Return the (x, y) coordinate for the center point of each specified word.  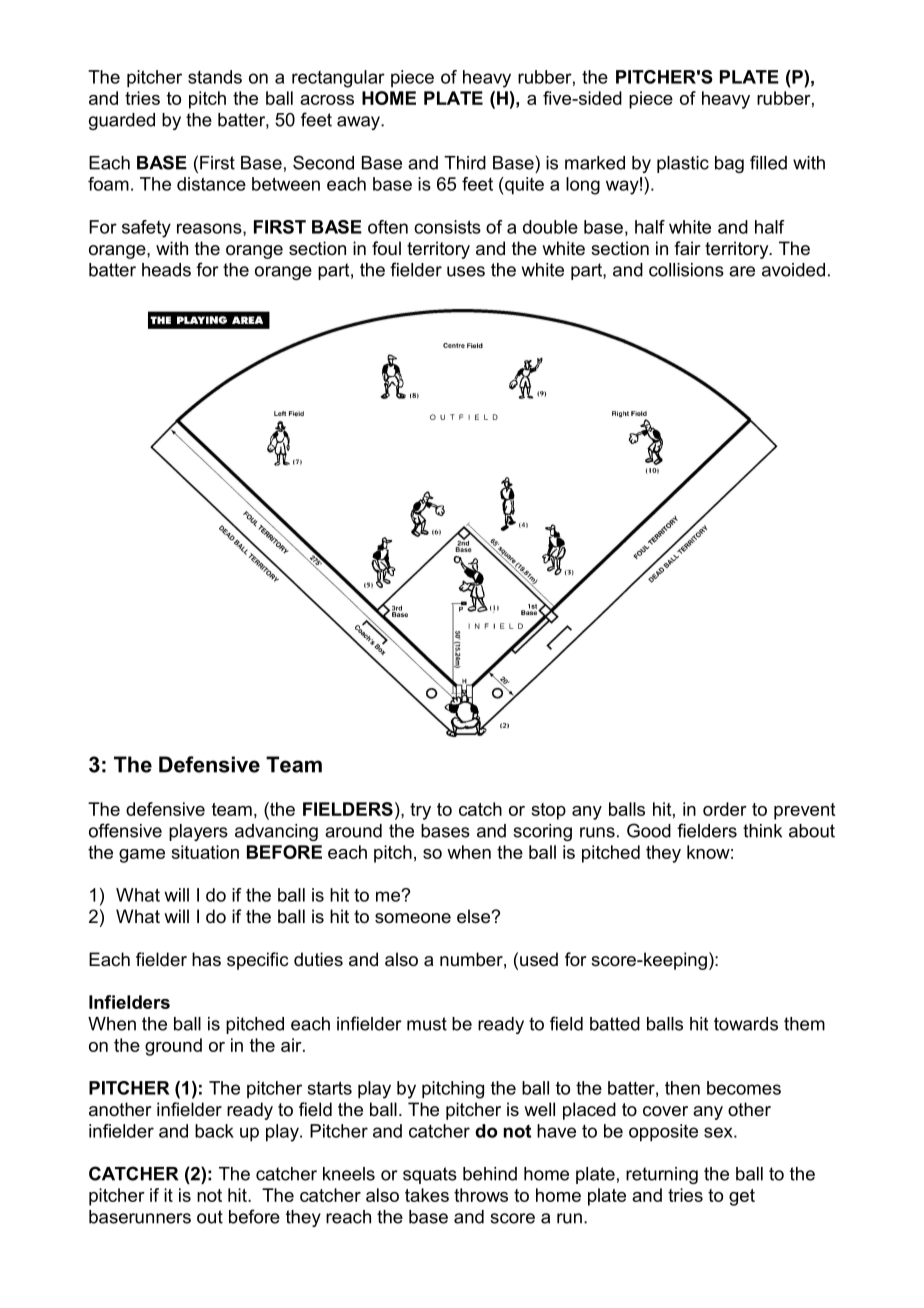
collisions (686, 270)
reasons (210, 229)
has (206, 959)
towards (746, 1024)
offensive (125, 830)
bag (729, 164)
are (742, 271)
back (214, 1131)
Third (465, 163)
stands (215, 77)
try (420, 811)
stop (548, 811)
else (474, 916)
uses (466, 271)
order (725, 809)
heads (166, 270)
